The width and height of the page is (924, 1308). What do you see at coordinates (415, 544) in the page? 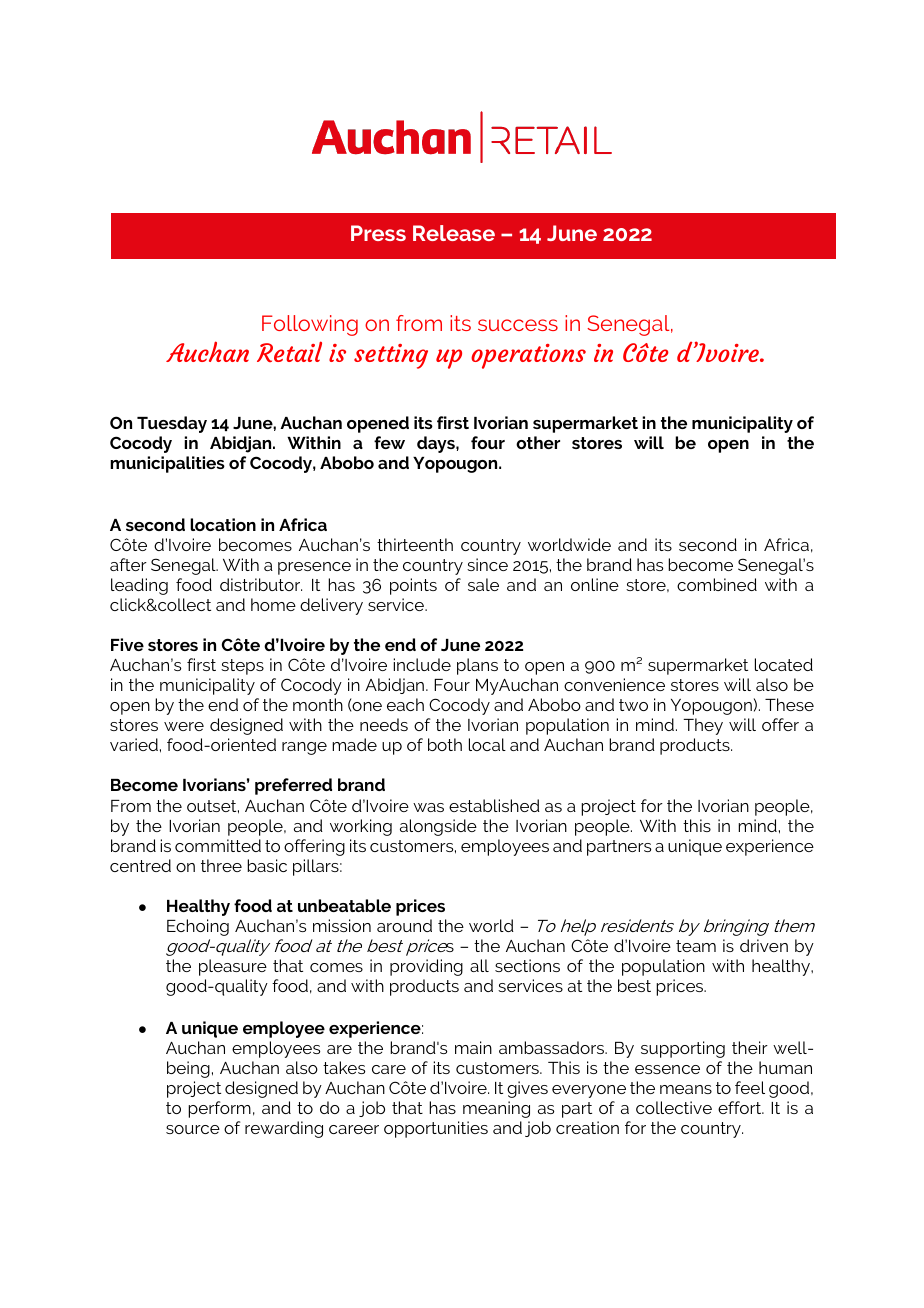
I see `thirteenth` at bounding box center [415, 544].
